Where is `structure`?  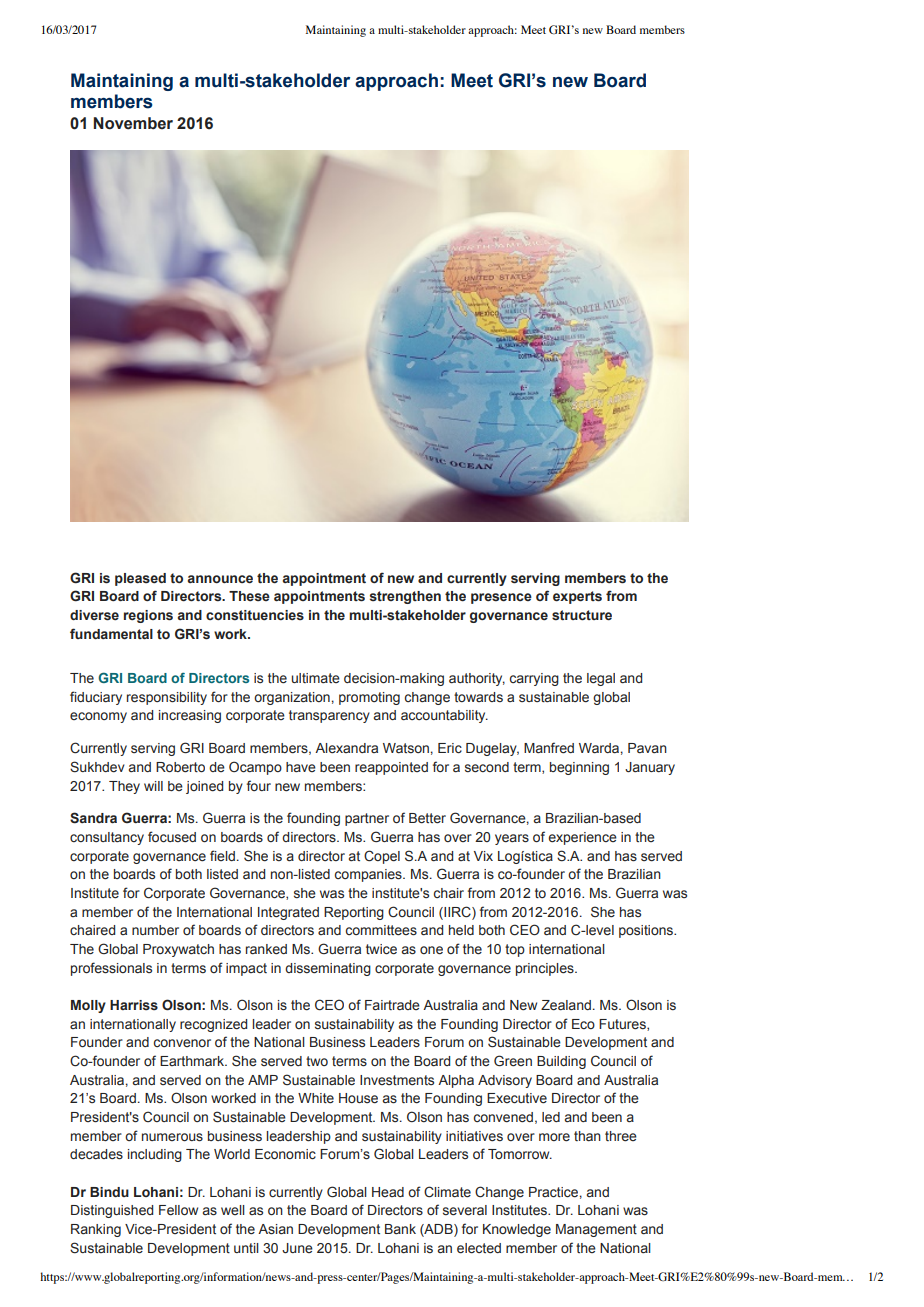 structure is located at coordinates (582, 615).
